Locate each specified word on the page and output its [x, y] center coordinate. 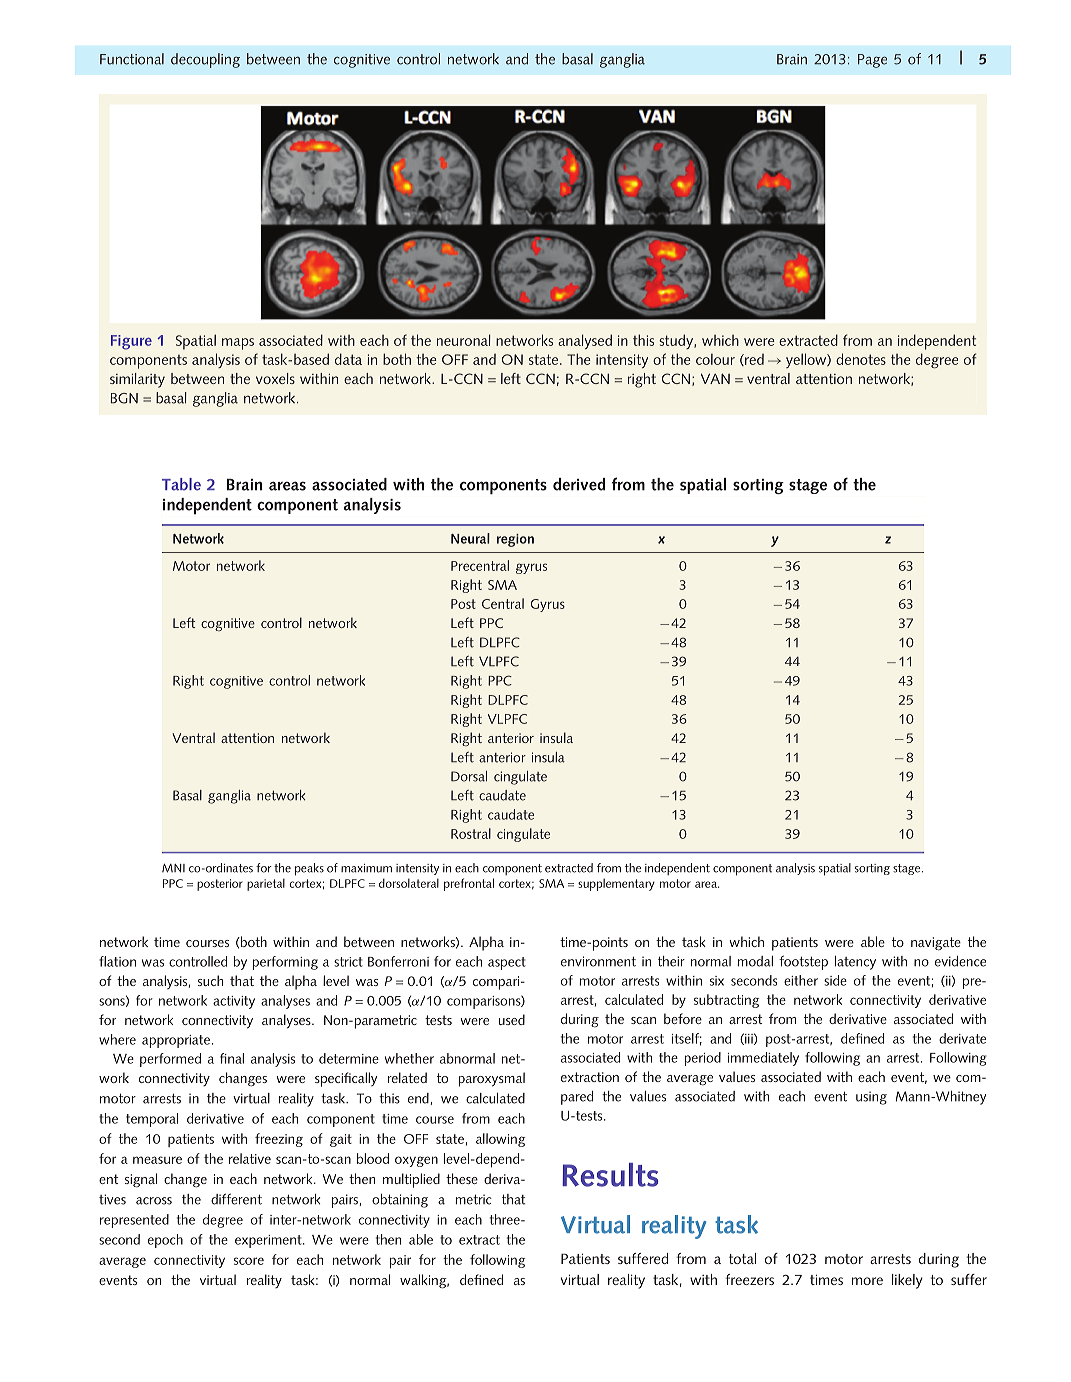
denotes [861, 359]
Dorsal [469, 776]
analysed [585, 341]
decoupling [205, 60]
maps [238, 344]
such [210, 980]
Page [872, 61]
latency [855, 963]
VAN [715, 378]
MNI [173, 868]
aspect [507, 963]
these [462, 1178]
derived [579, 484]
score [249, 1261]
